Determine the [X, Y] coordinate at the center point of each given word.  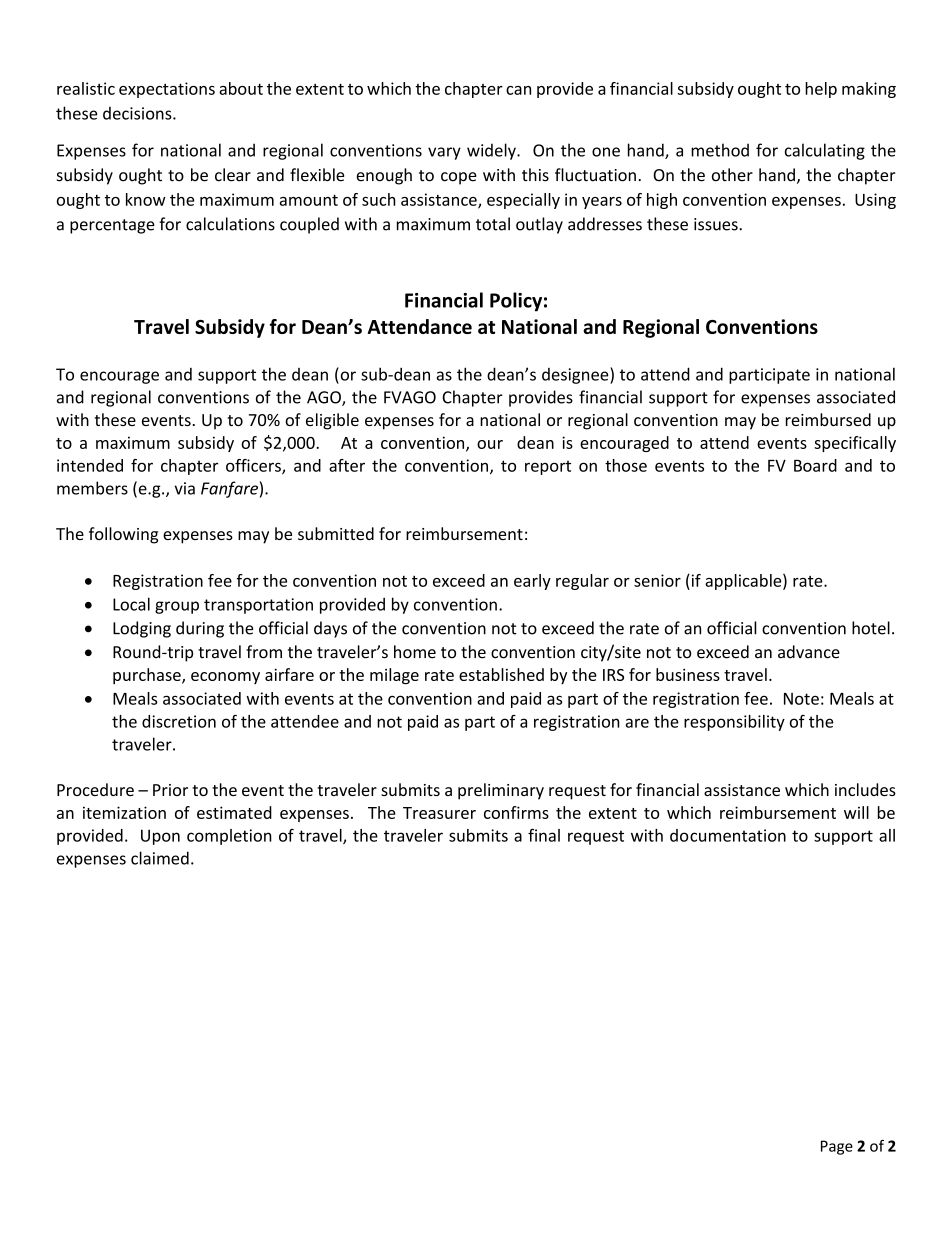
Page [837, 1147]
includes [865, 789]
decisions [138, 113]
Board [815, 465]
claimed [160, 858]
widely [492, 151]
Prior [170, 790]
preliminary [501, 791]
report [548, 468]
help [821, 90]
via [185, 488]
